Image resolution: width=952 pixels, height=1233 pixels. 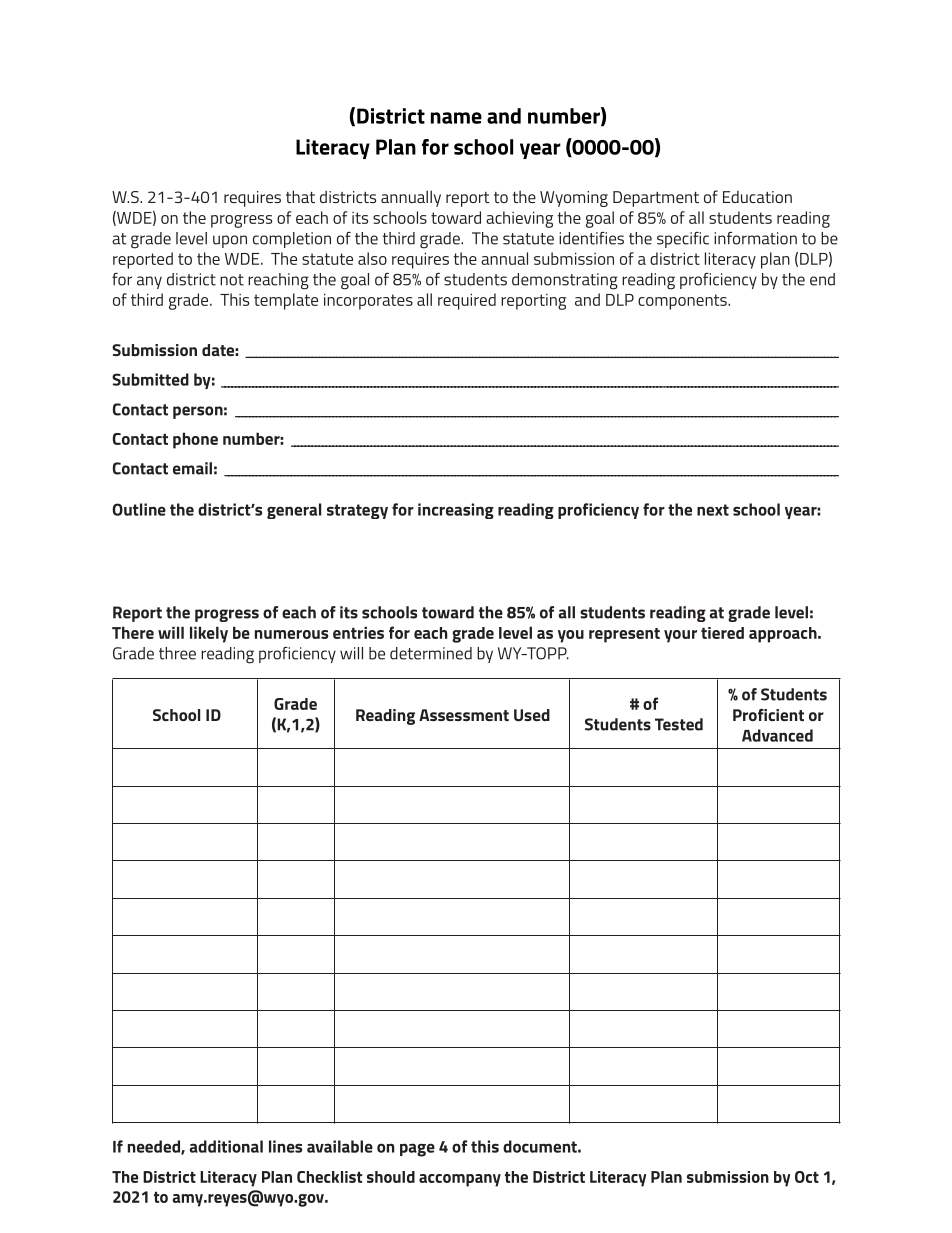 I want to click on lines, so click(x=285, y=1146).
